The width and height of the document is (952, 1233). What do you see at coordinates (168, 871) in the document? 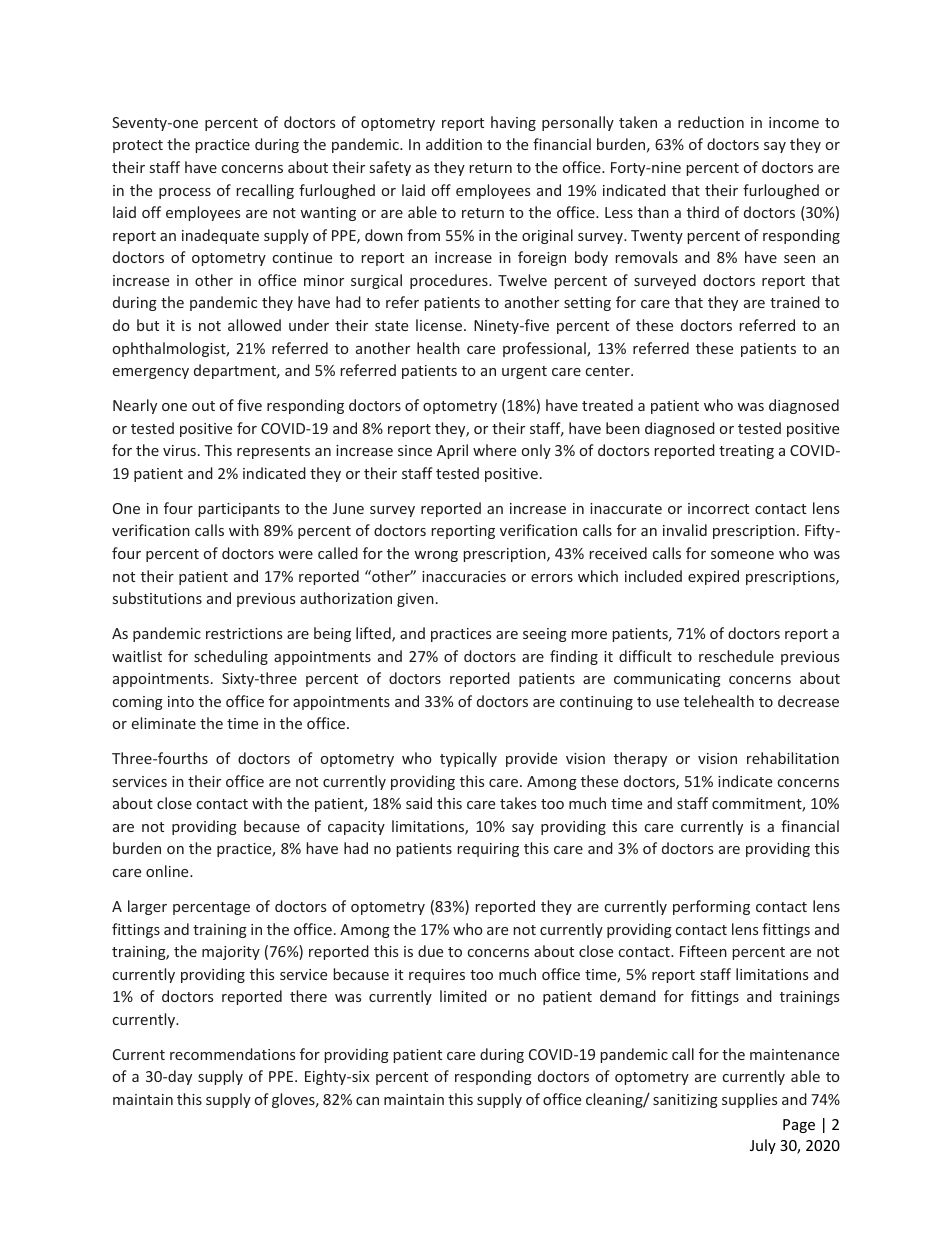
I see `online` at bounding box center [168, 871].
